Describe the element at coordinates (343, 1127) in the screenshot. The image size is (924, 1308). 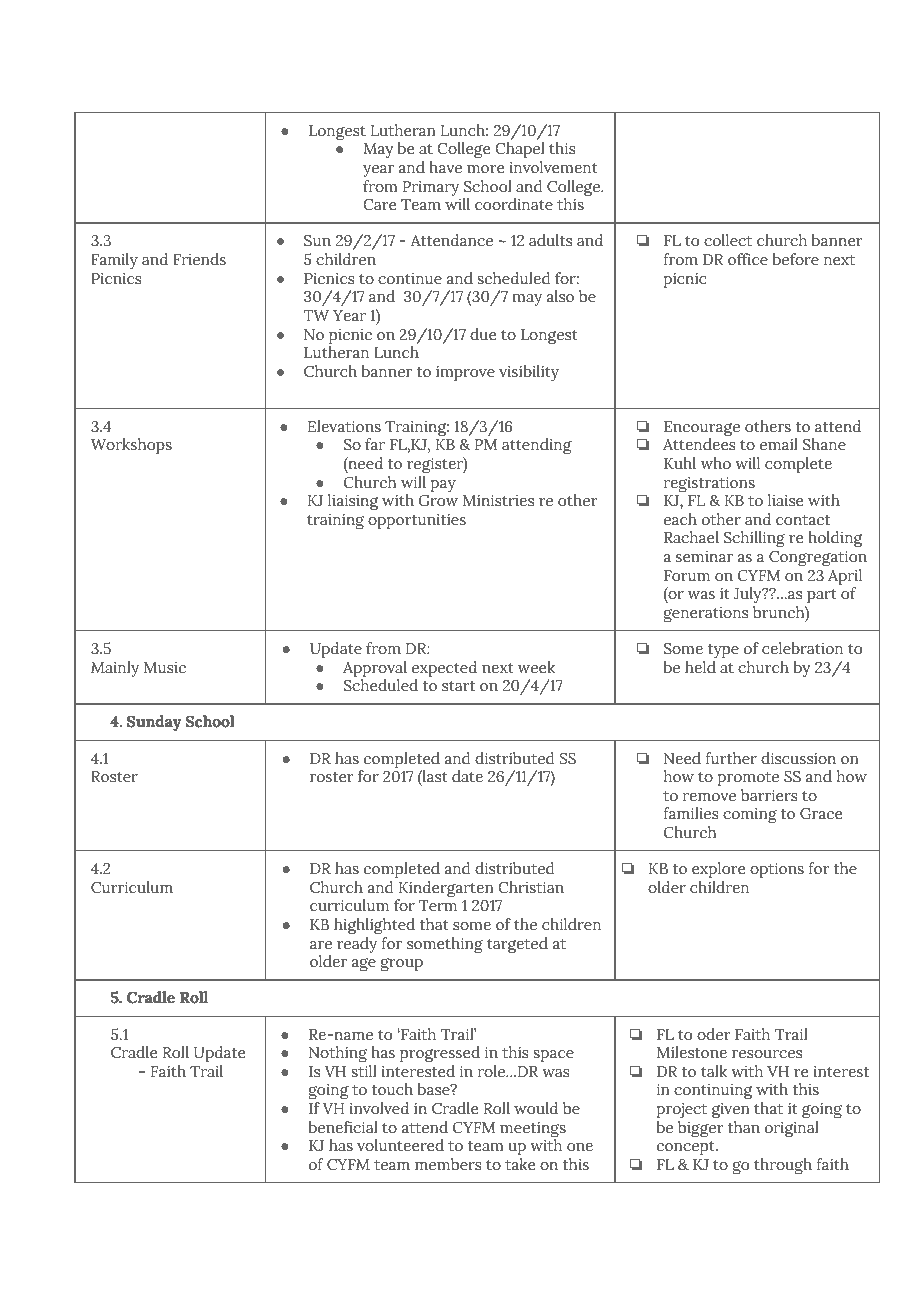
I see `beneficial` at that location.
